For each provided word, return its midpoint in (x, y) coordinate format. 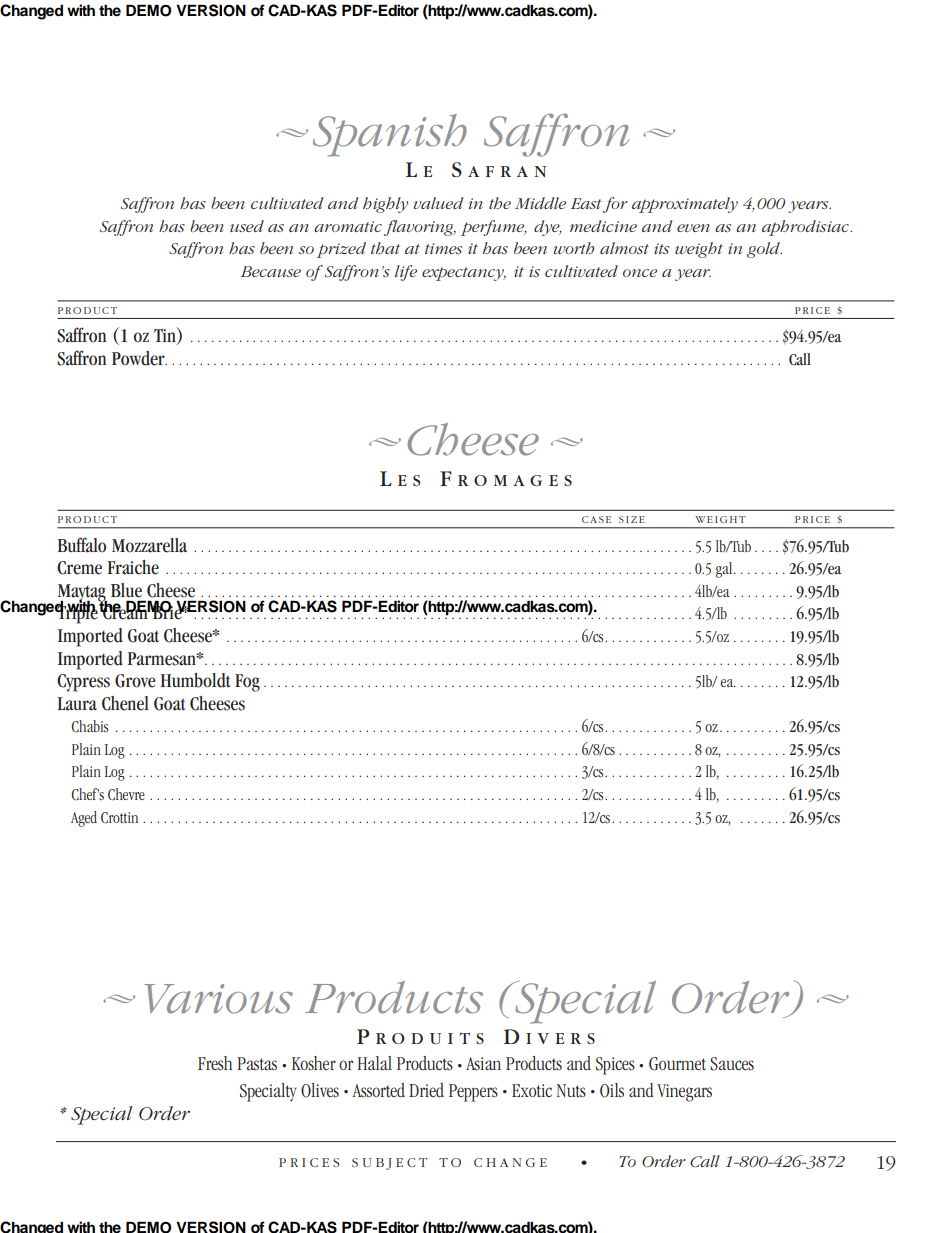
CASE (596, 519)
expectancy (464, 274)
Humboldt (195, 680)
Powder (139, 358)
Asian (483, 1064)
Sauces (732, 1064)
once (640, 273)
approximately (685, 205)
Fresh (215, 1063)
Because (271, 271)
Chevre (126, 794)
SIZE (632, 519)
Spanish (390, 135)
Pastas (257, 1064)
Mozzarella (149, 545)
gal (725, 570)
